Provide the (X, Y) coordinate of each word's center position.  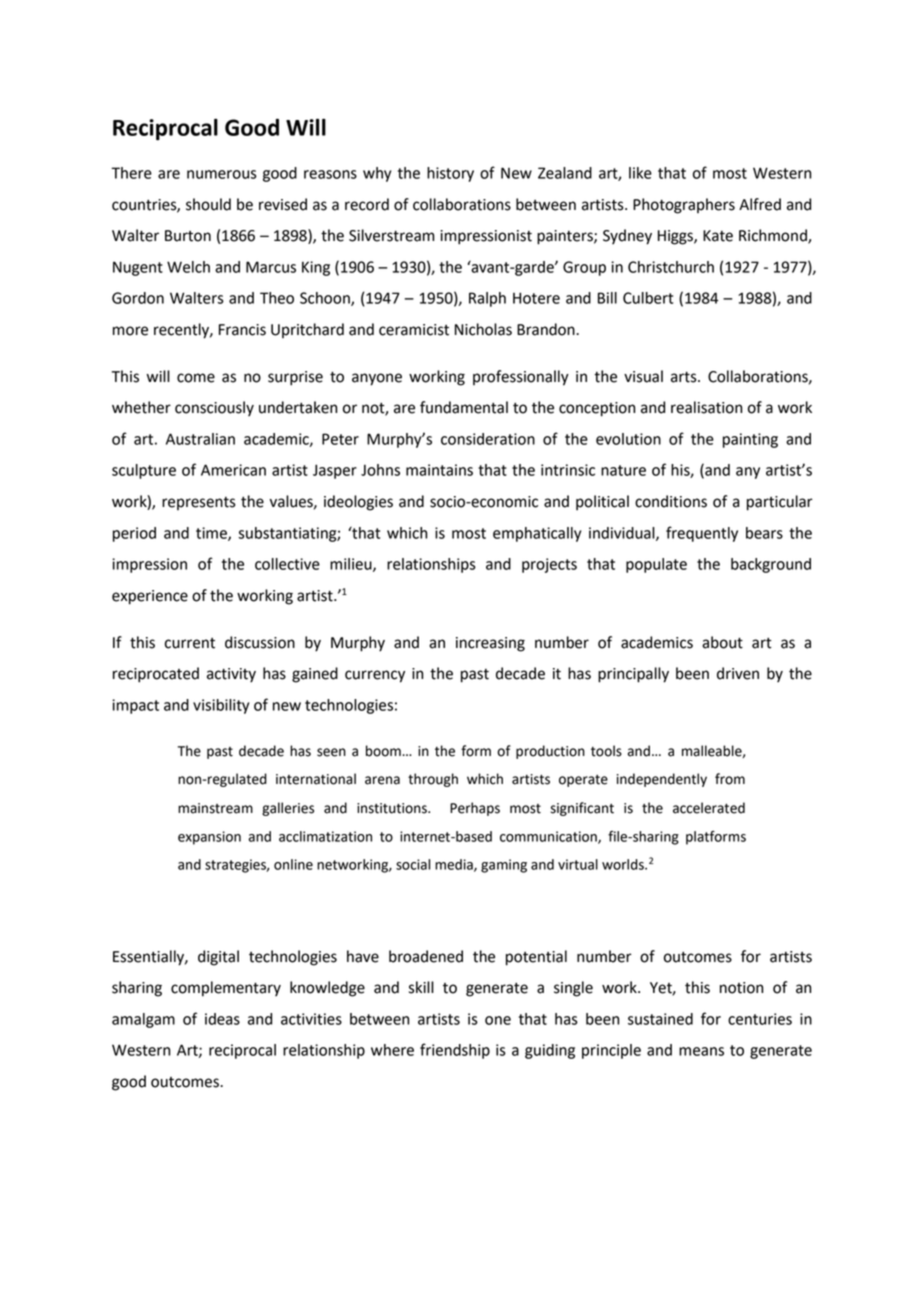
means (701, 1051)
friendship (455, 1051)
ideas (222, 1019)
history (450, 174)
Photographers (684, 206)
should (208, 204)
